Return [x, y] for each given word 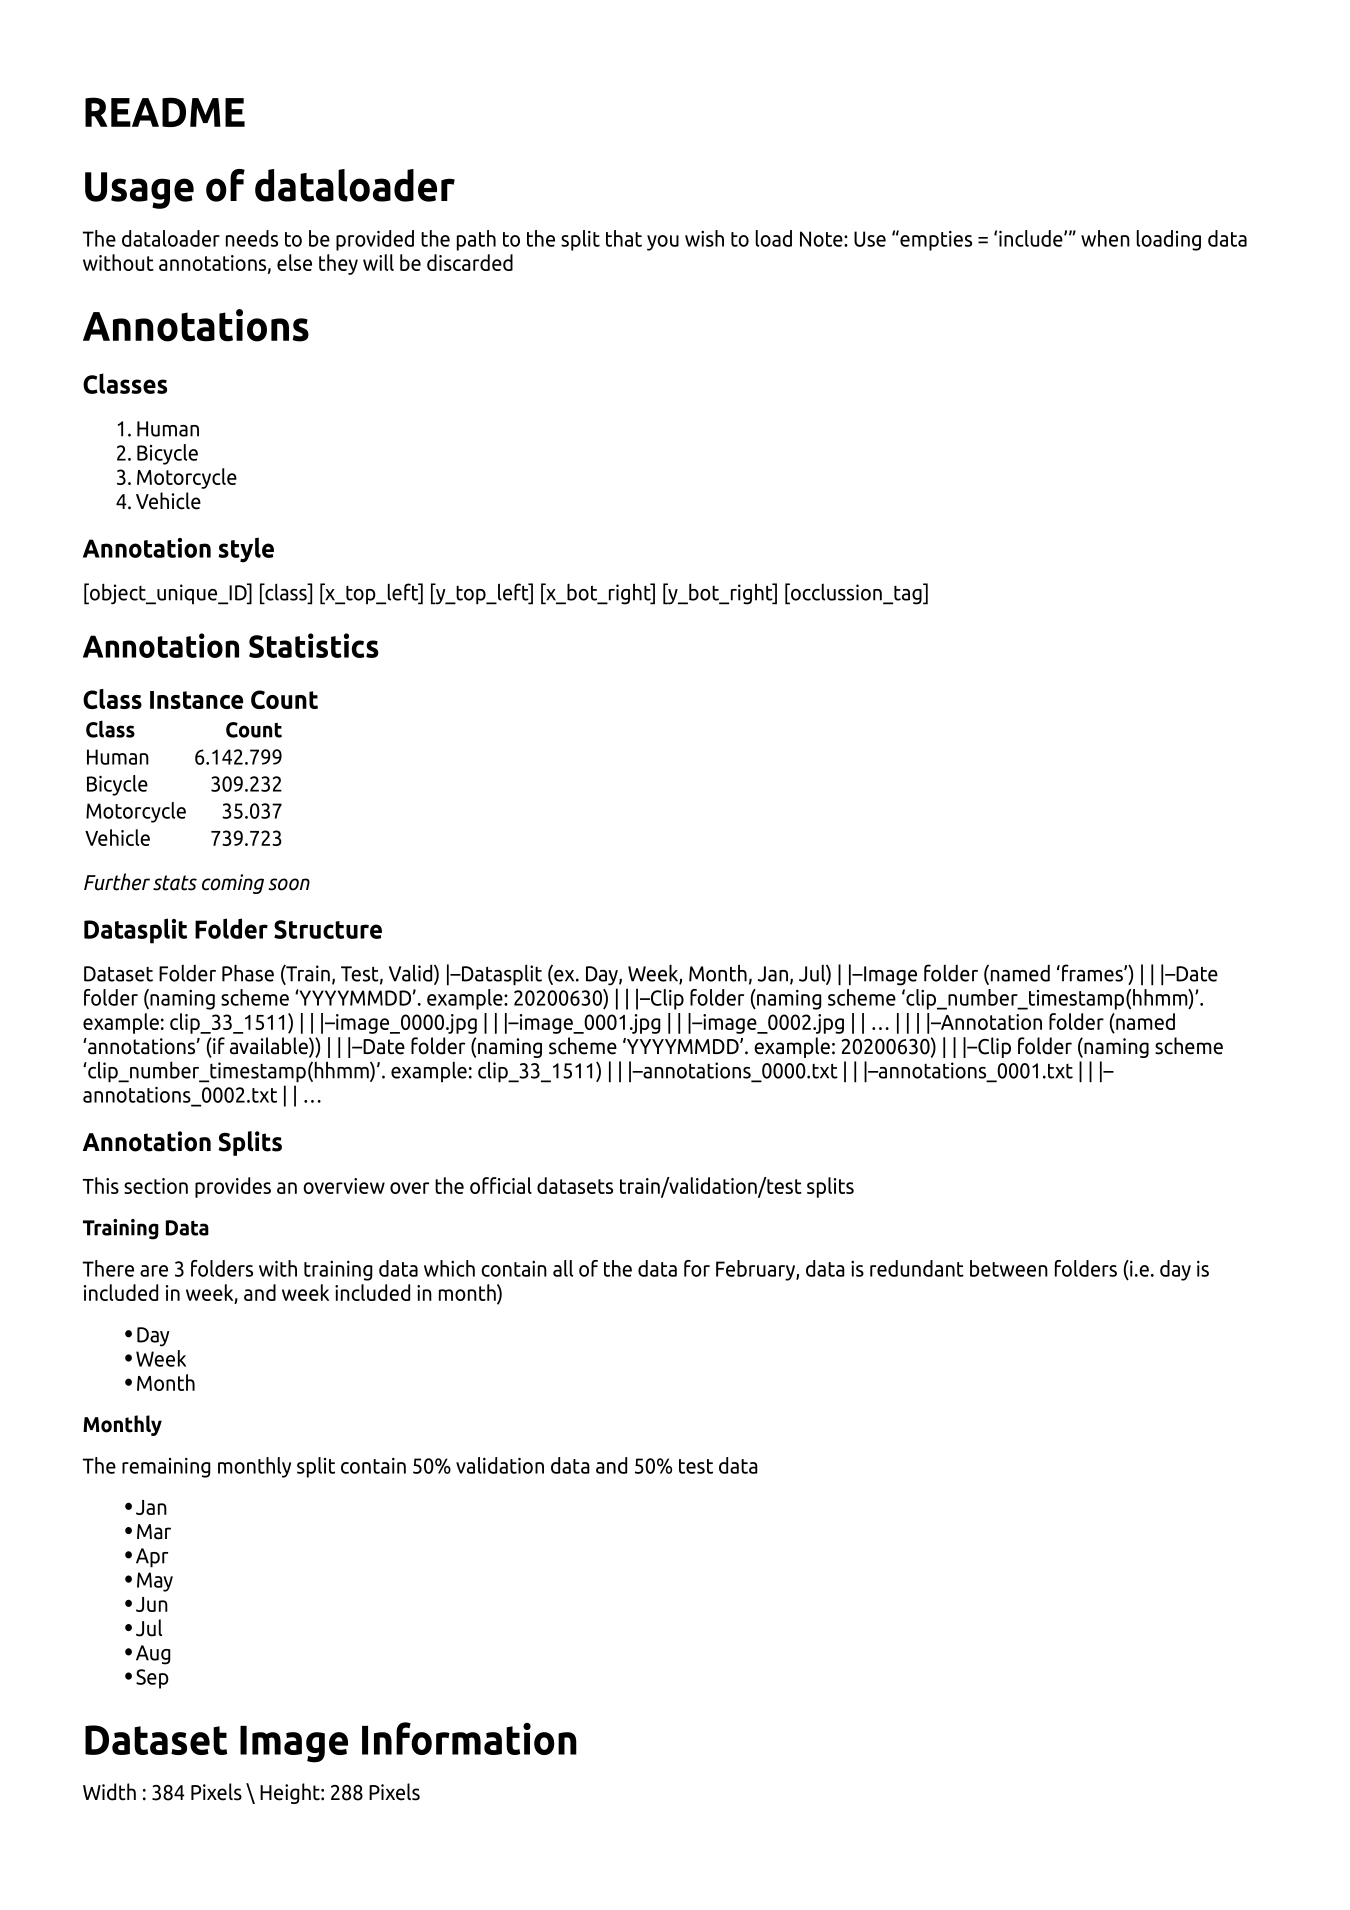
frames [1093, 973]
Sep [152, 1679]
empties [935, 240]
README [165, 112]
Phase [248, 973]
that [624, 238]
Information [469, 1738]
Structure [328, 929]
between [1009, 1268]
